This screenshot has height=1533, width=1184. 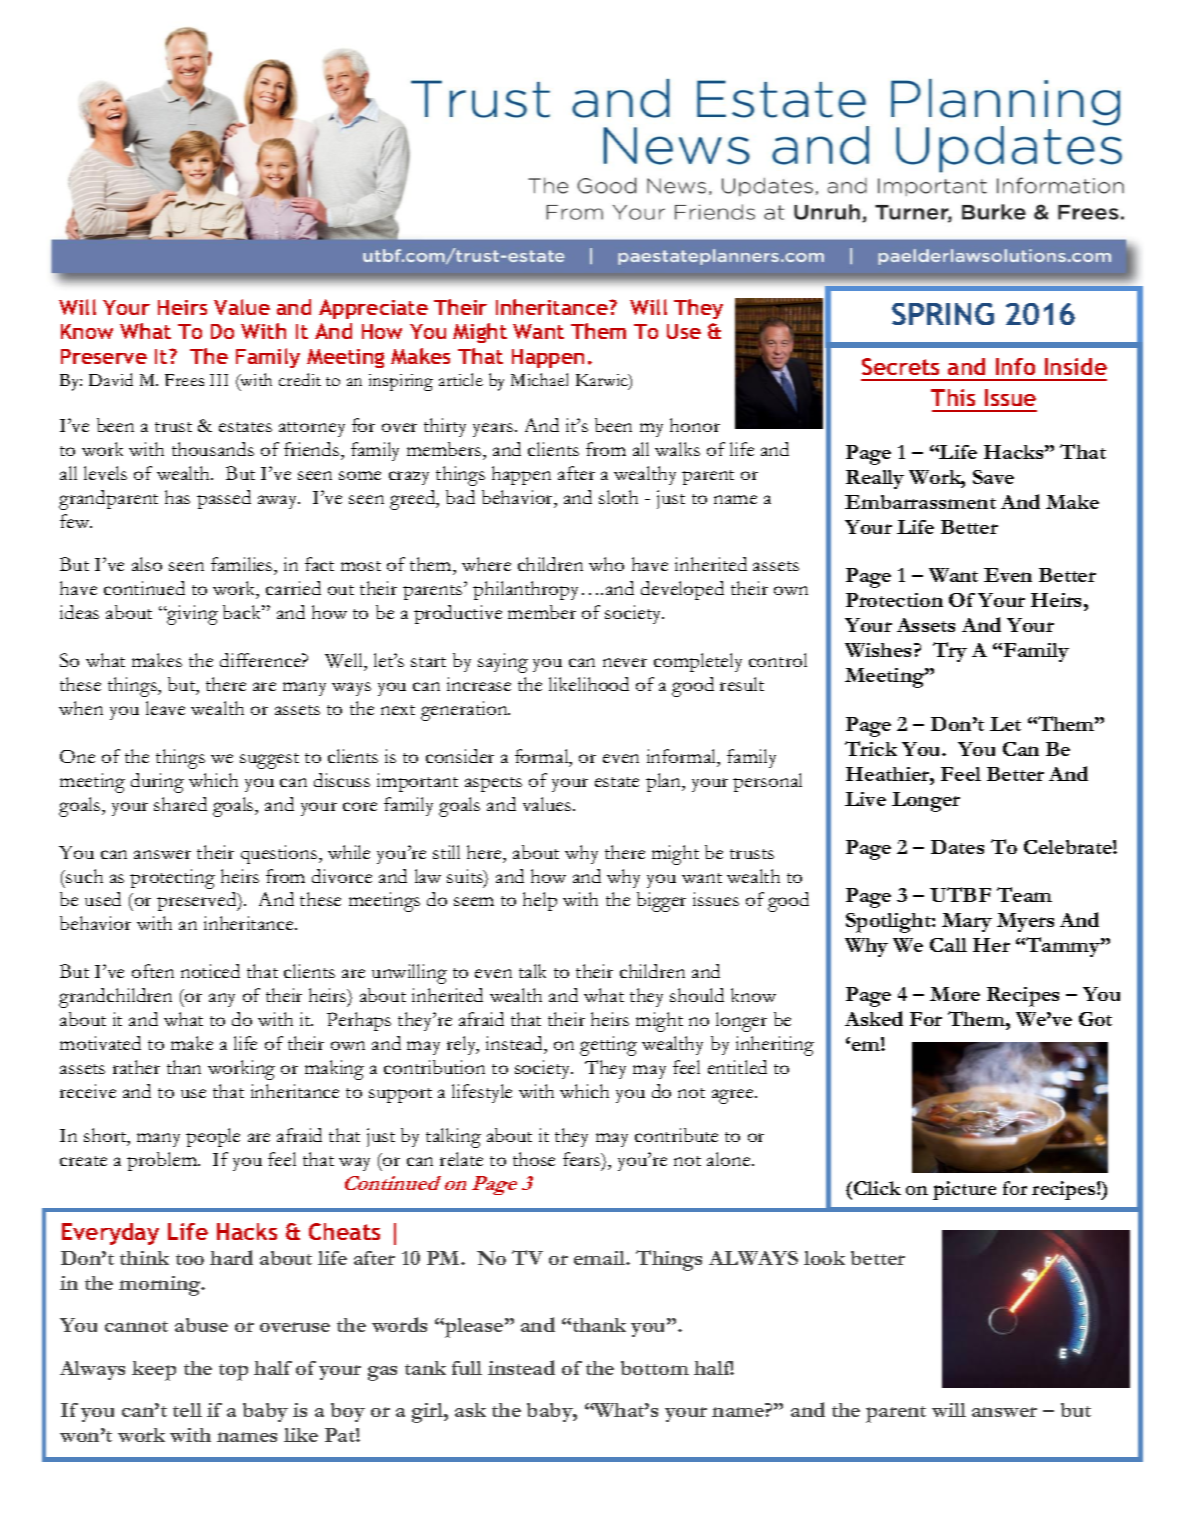 I want to click on SPRING, so click(x=943, y=314).
